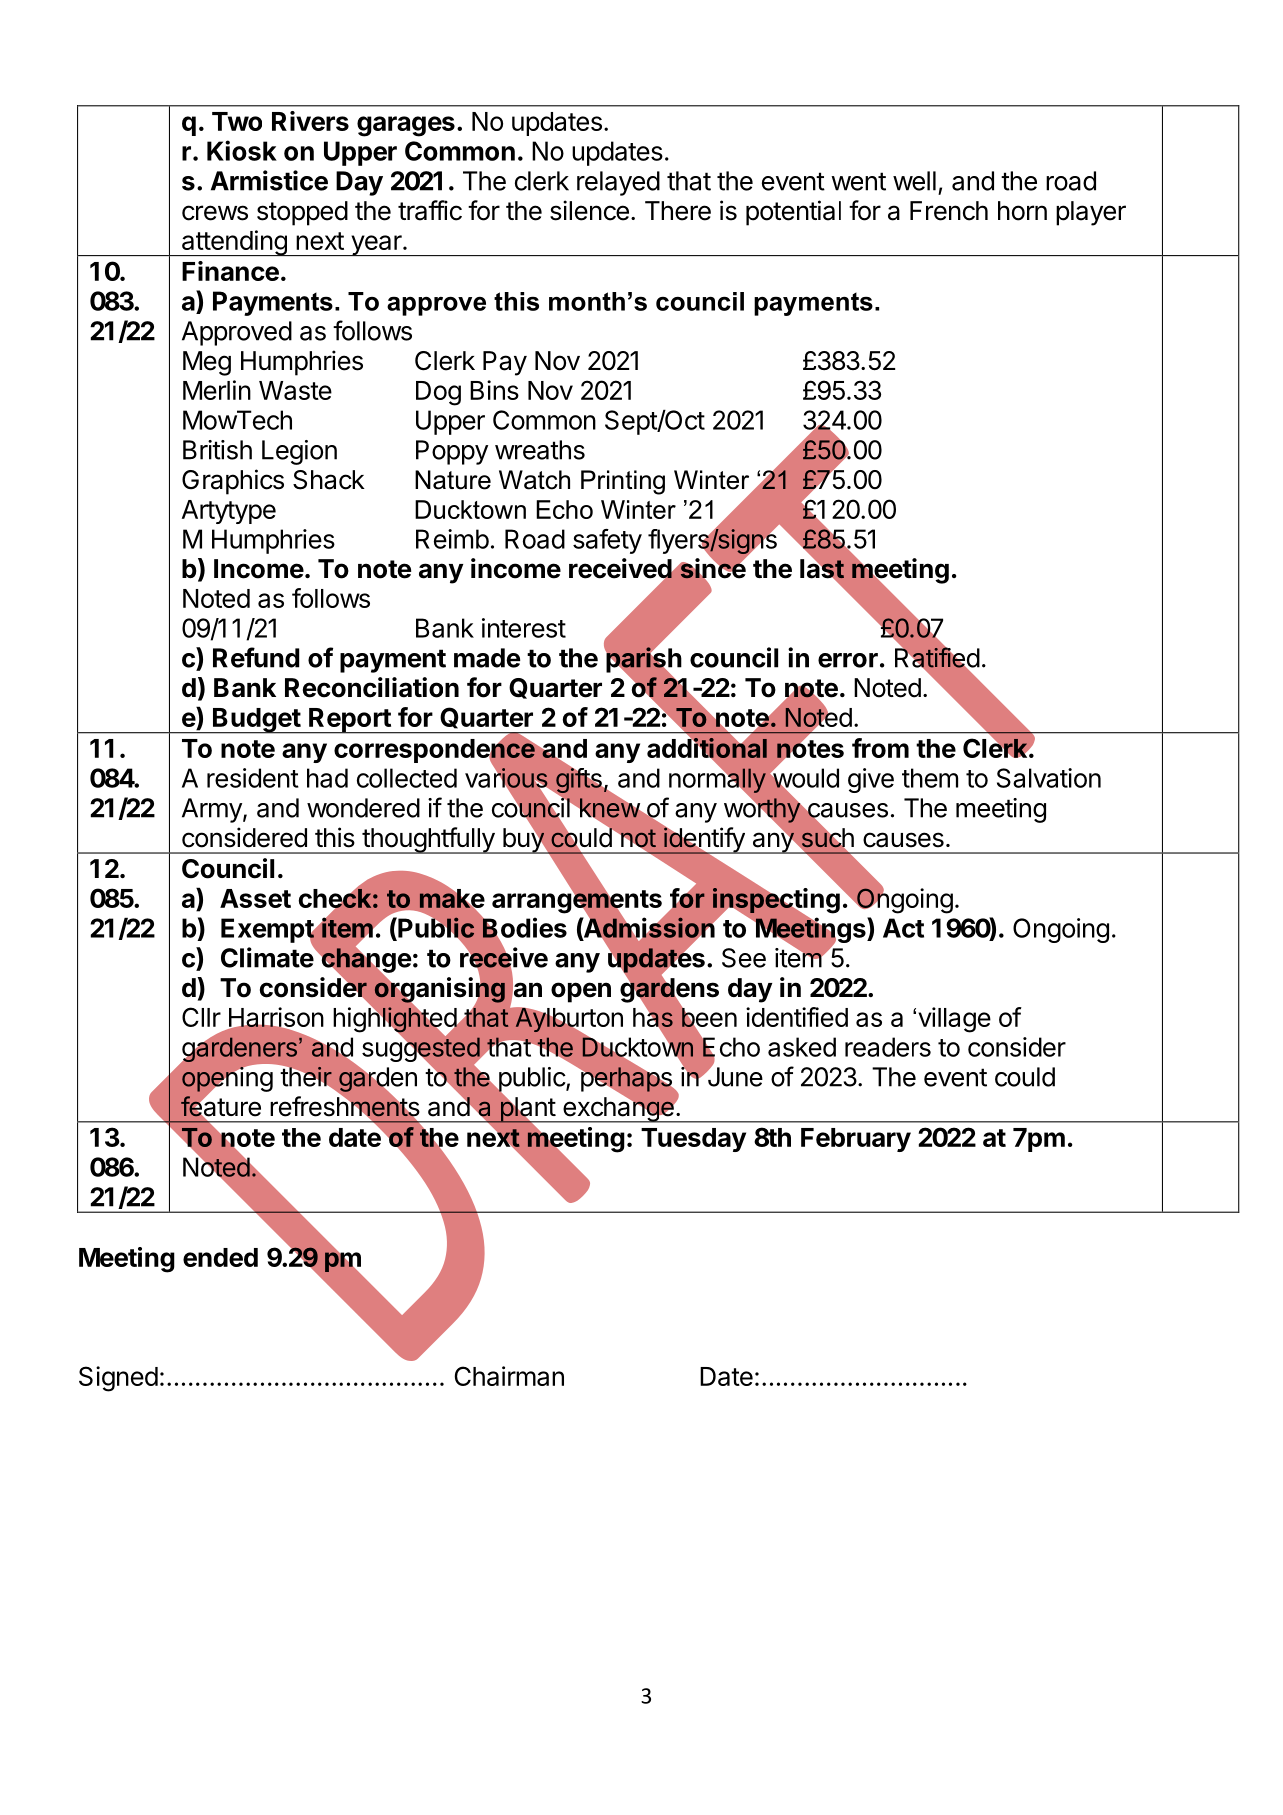  I want to click on them, so click(930, 778).
